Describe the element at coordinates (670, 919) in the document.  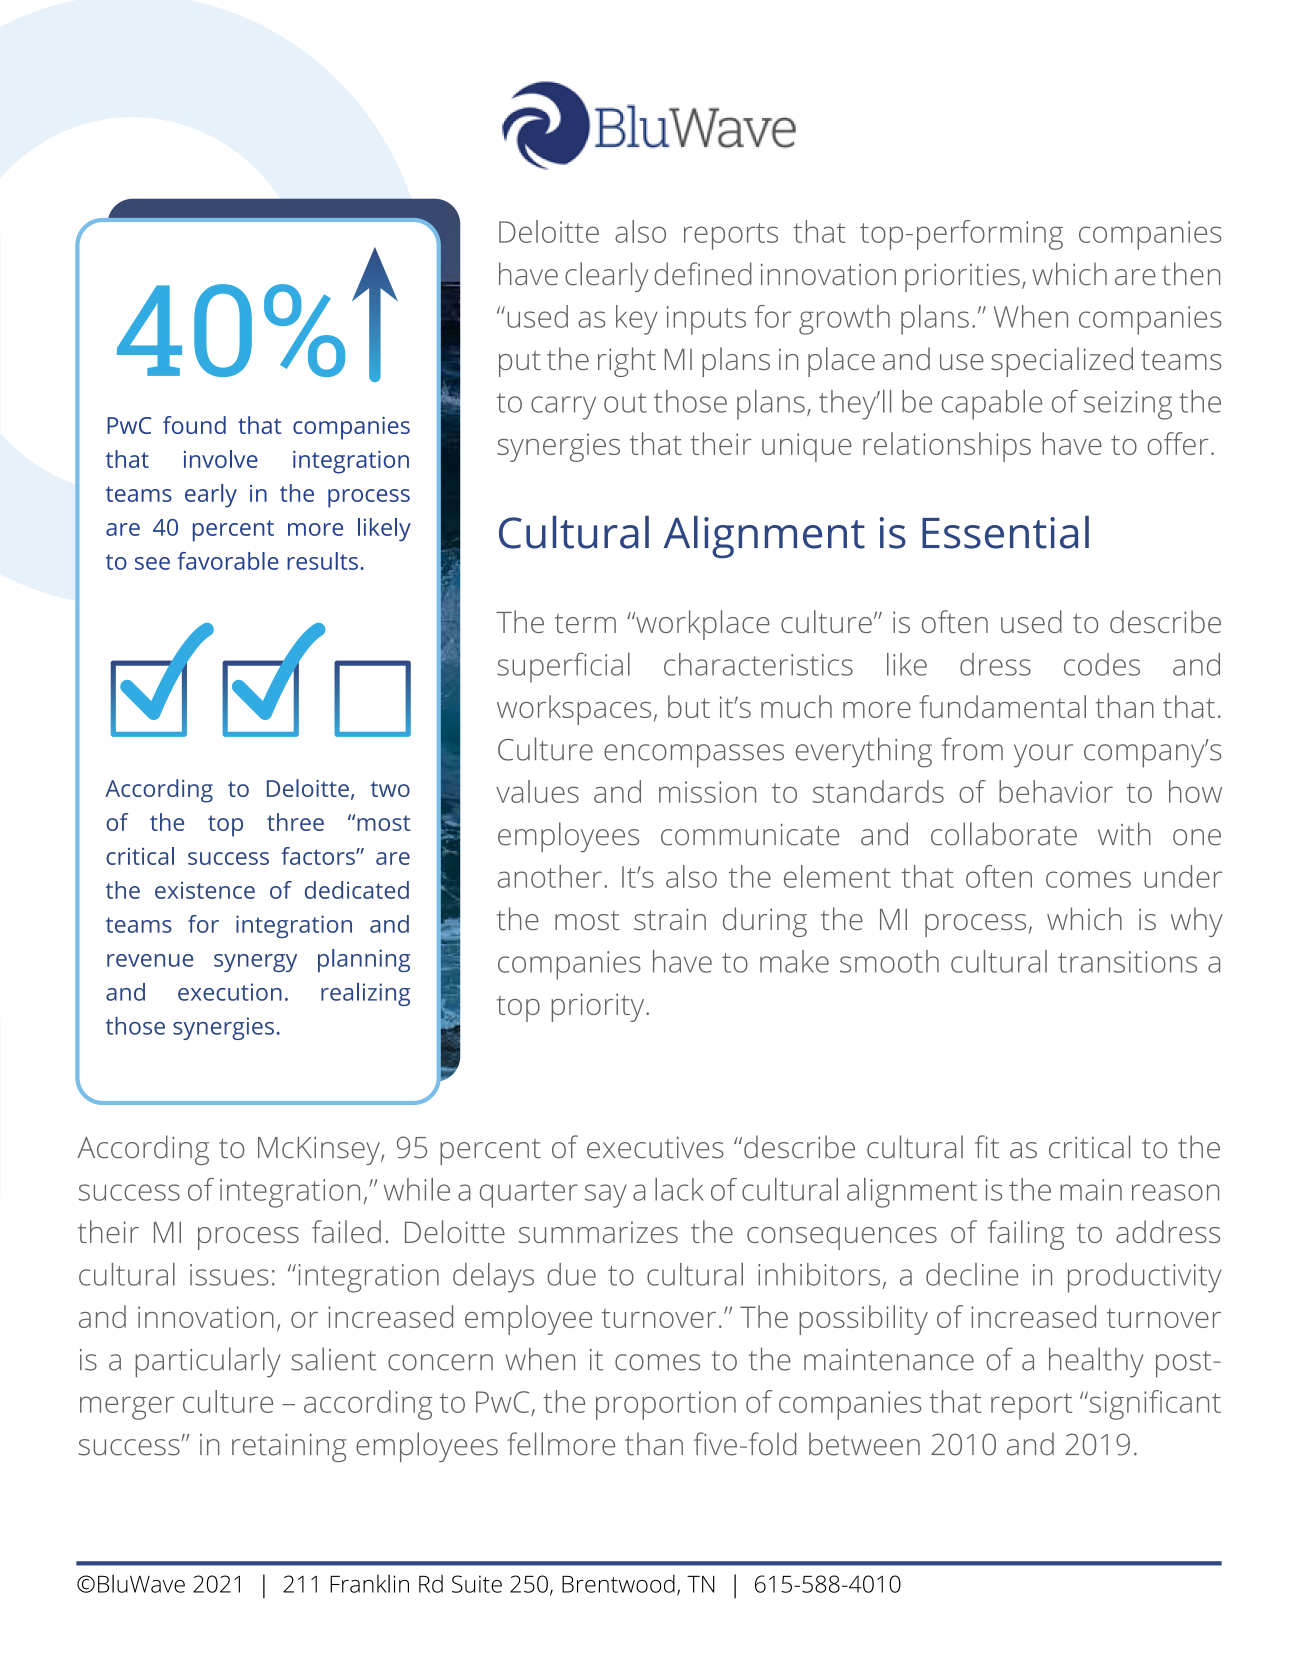
I see `strain` at that location.
